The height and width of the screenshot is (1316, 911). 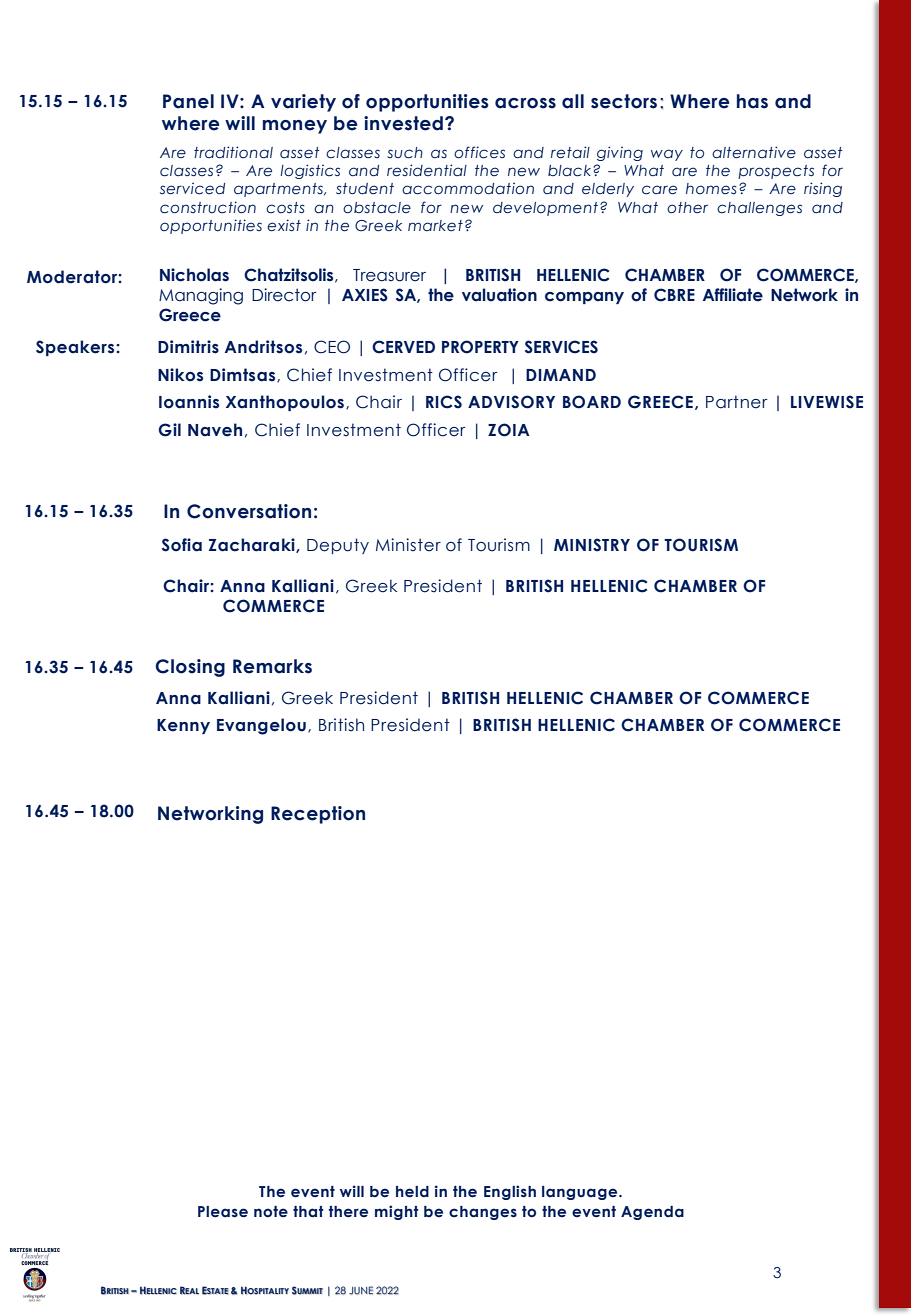 I want to click on Please, so click(x=223, y=1212).
